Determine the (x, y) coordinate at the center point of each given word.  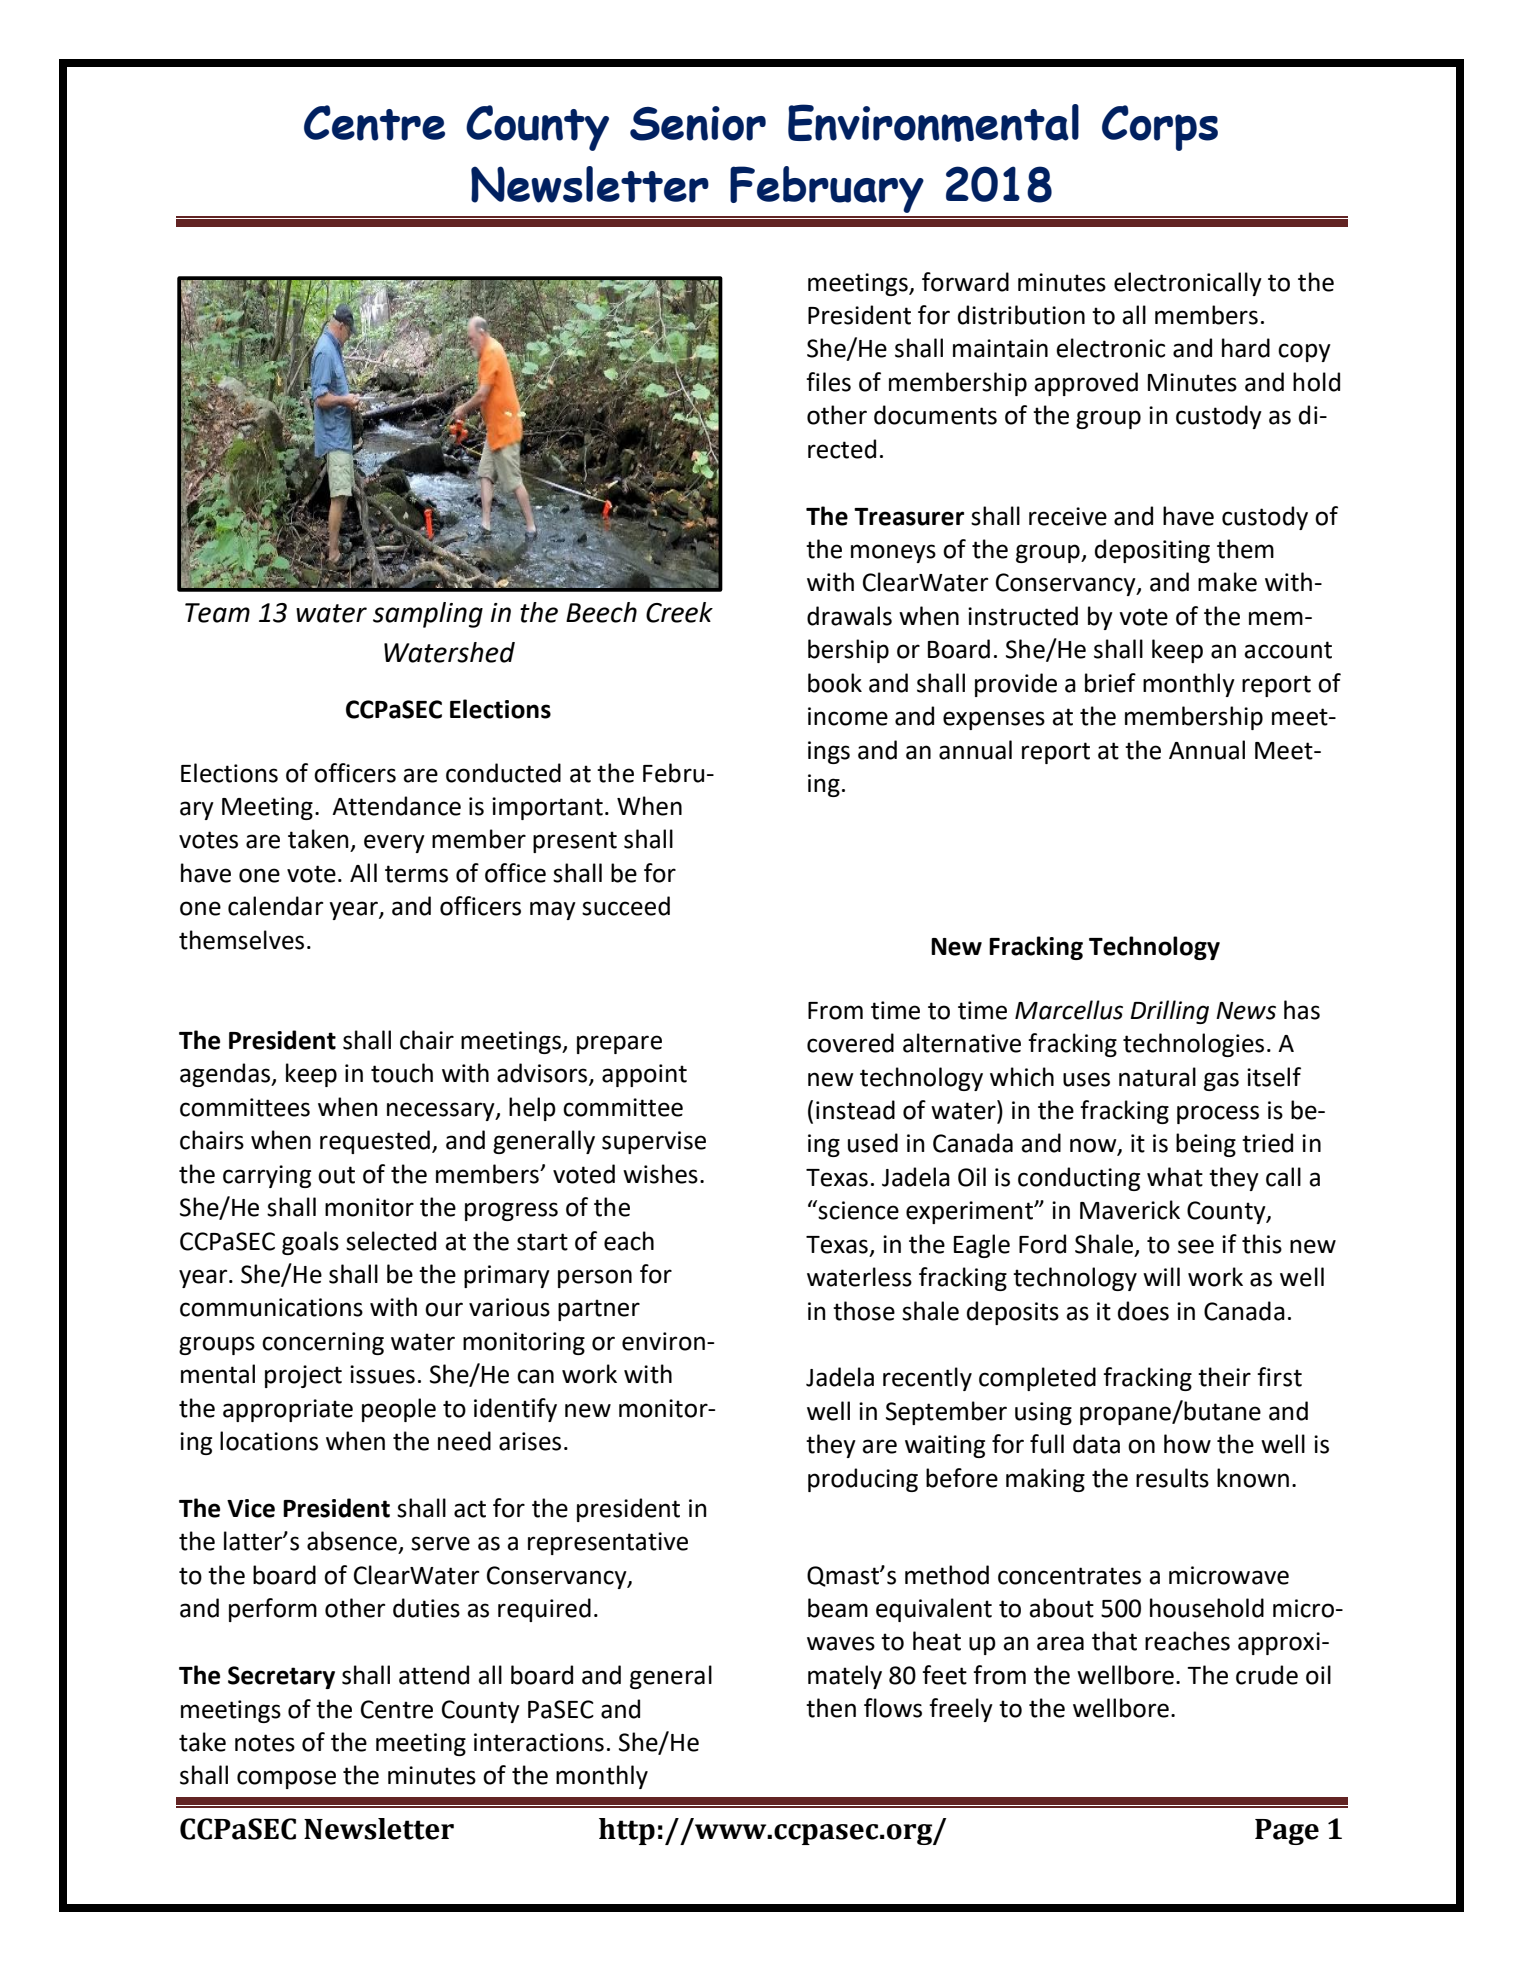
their (1224, 1377)
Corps (1160, 128)
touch (402, 1073)
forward (965, 282)
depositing (1152, 551)
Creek (679, 612)
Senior (698, 123)
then (831, 1708)
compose (286, 1779)
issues (382, 1374)
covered (850, 1043)
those (864, 1311)
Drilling (1170, 1012)
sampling (428, 615)
